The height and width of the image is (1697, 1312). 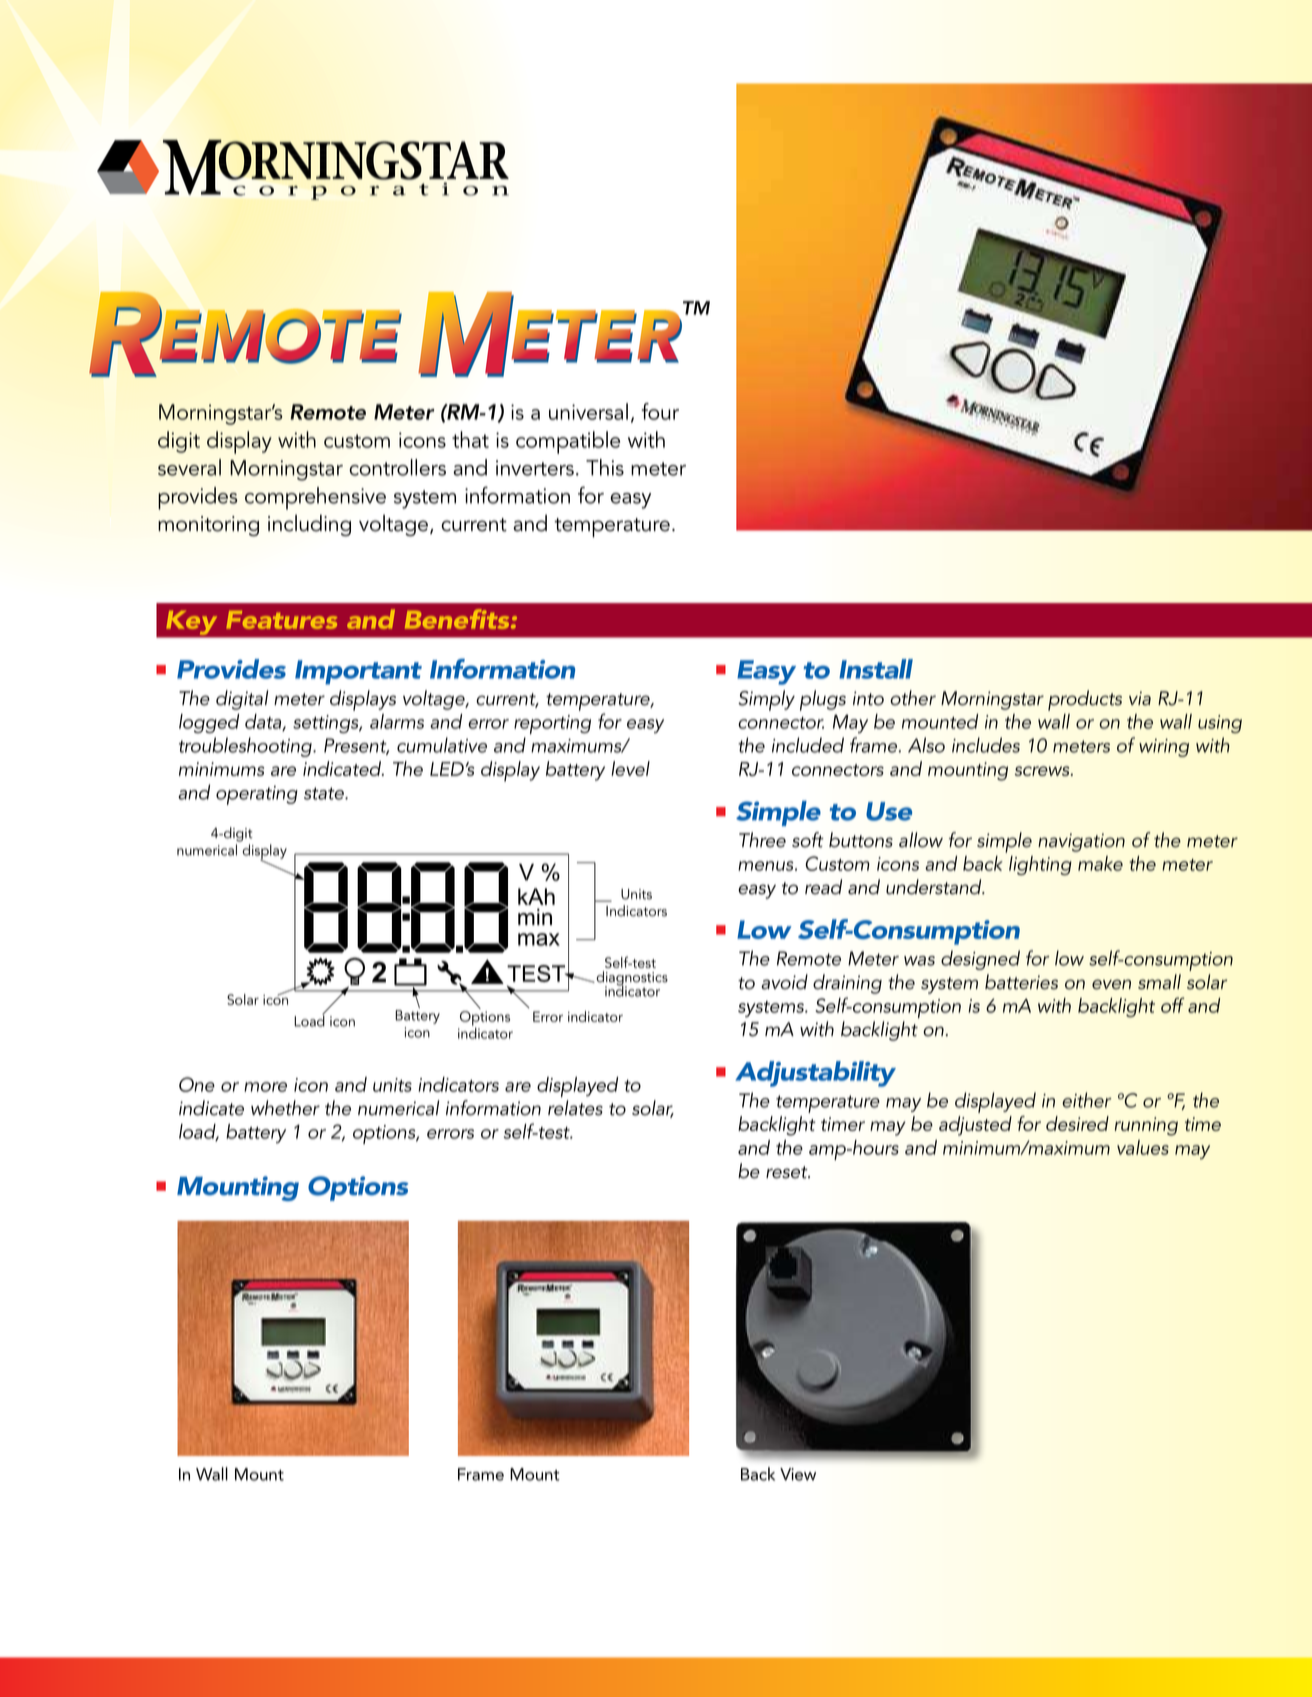 I want to click on more, so click(x=265, y=1087).
